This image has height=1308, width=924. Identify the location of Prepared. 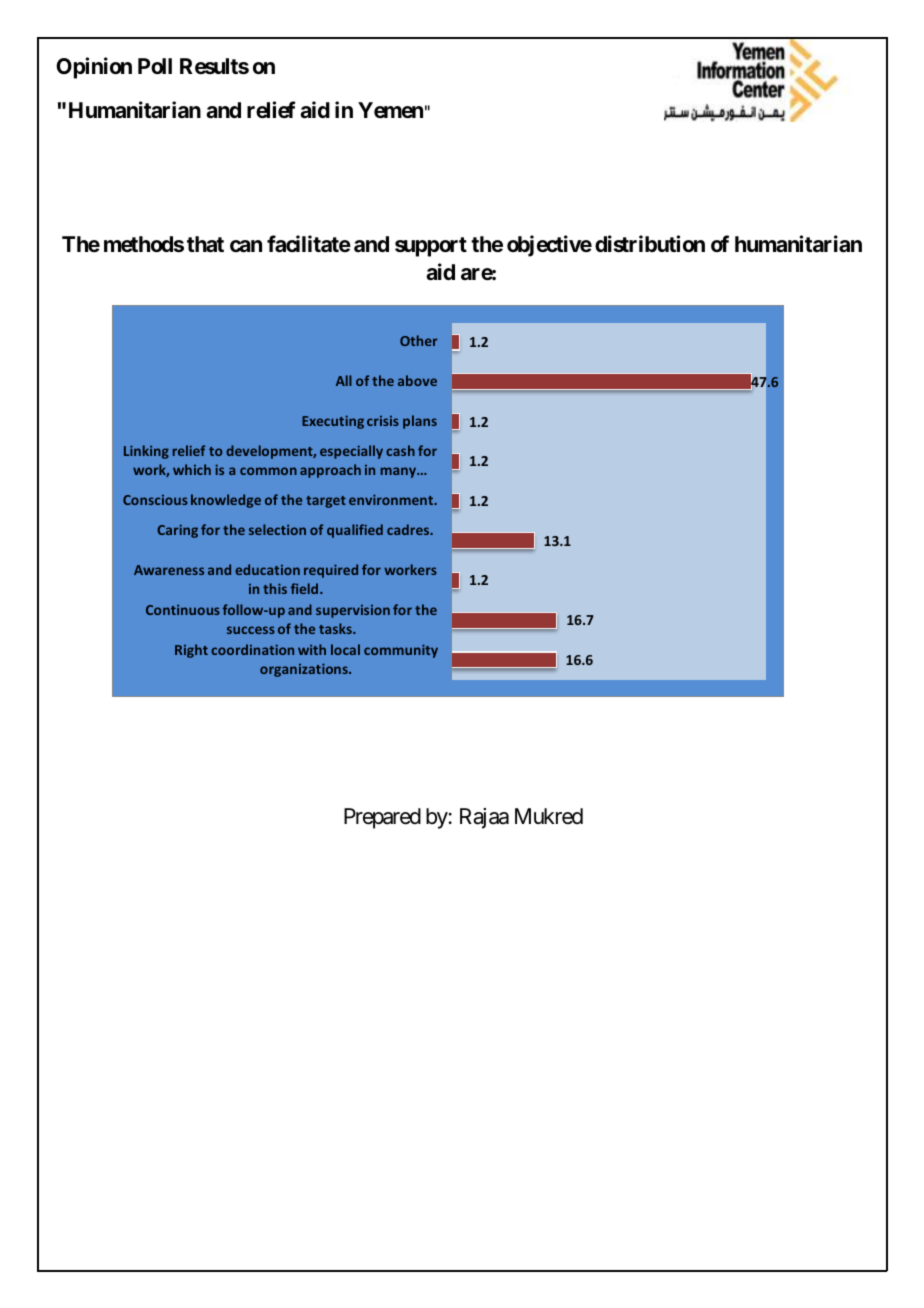
(382, 818).
